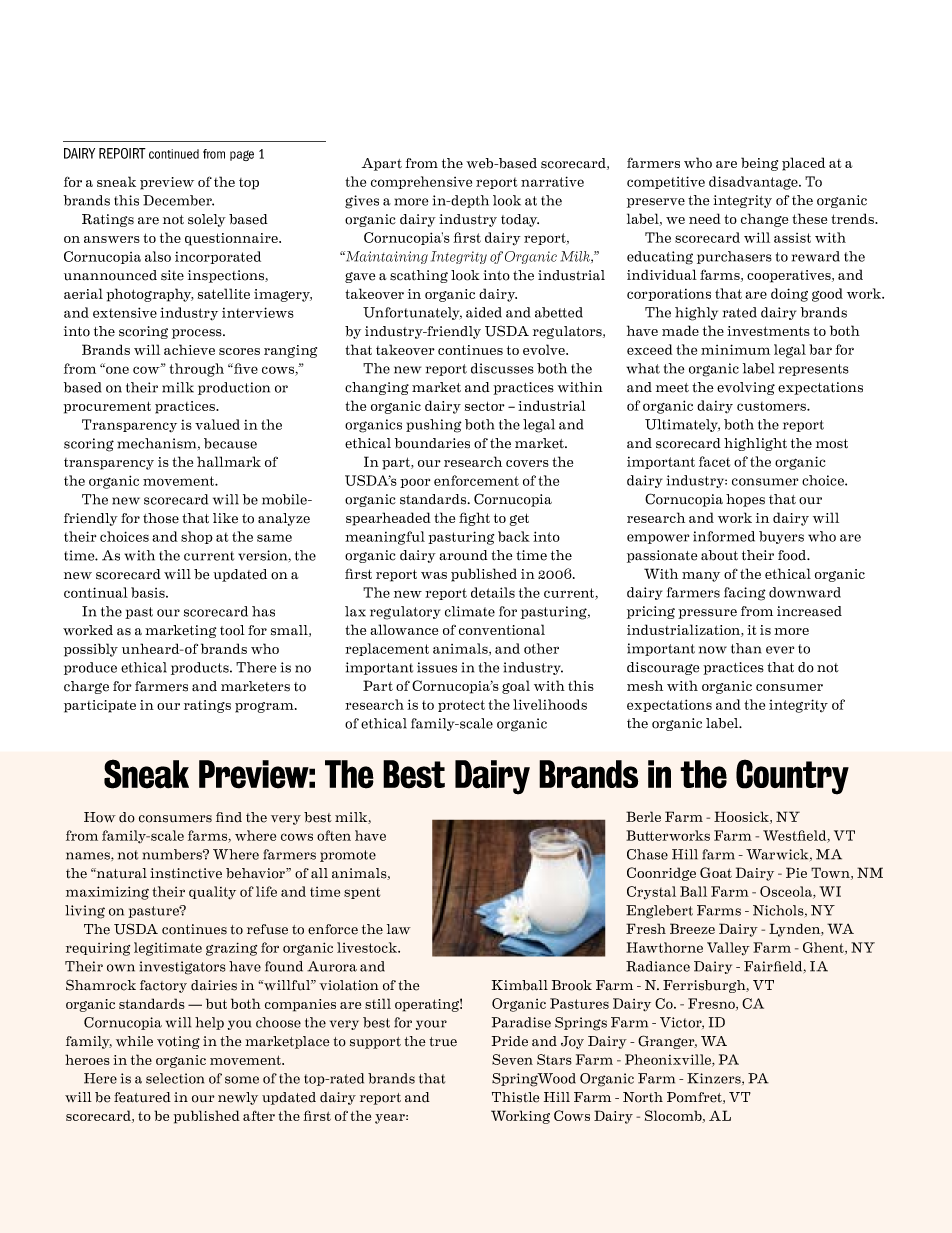 This screenshot has width=952, height=1233. I want to click on continued, so click(174, 154).
